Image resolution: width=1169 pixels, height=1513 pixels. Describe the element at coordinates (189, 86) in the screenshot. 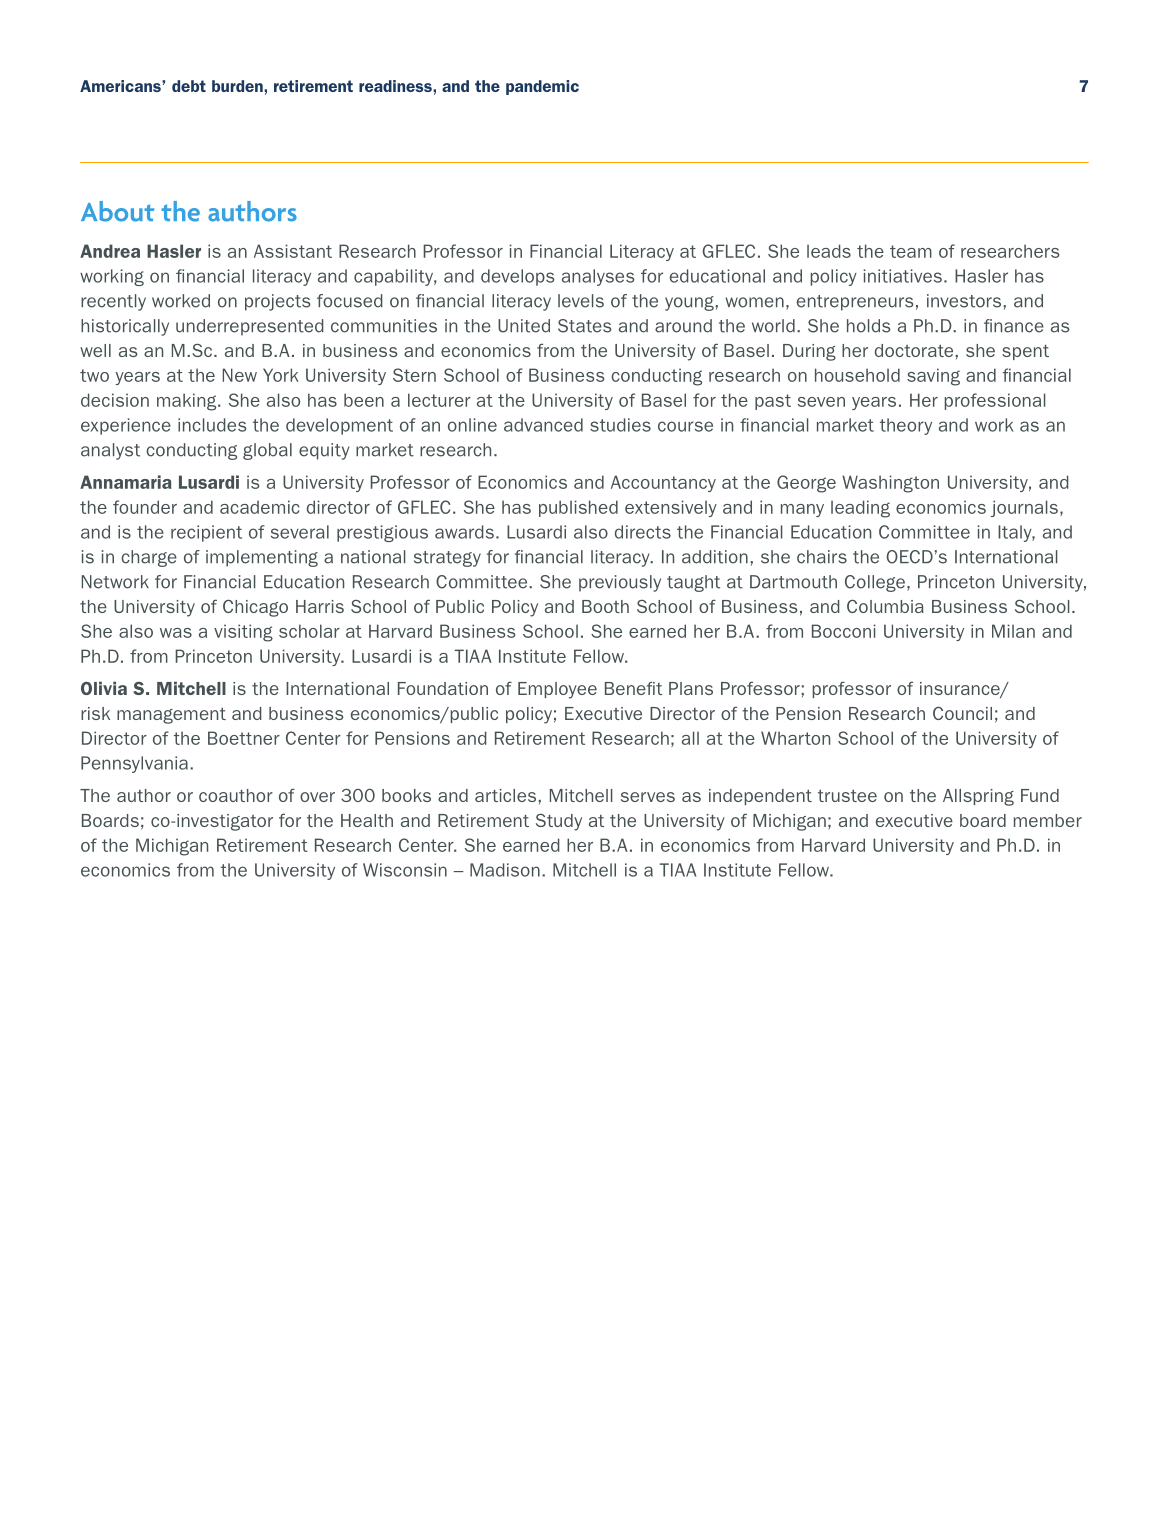

I see `debt` at that location.
